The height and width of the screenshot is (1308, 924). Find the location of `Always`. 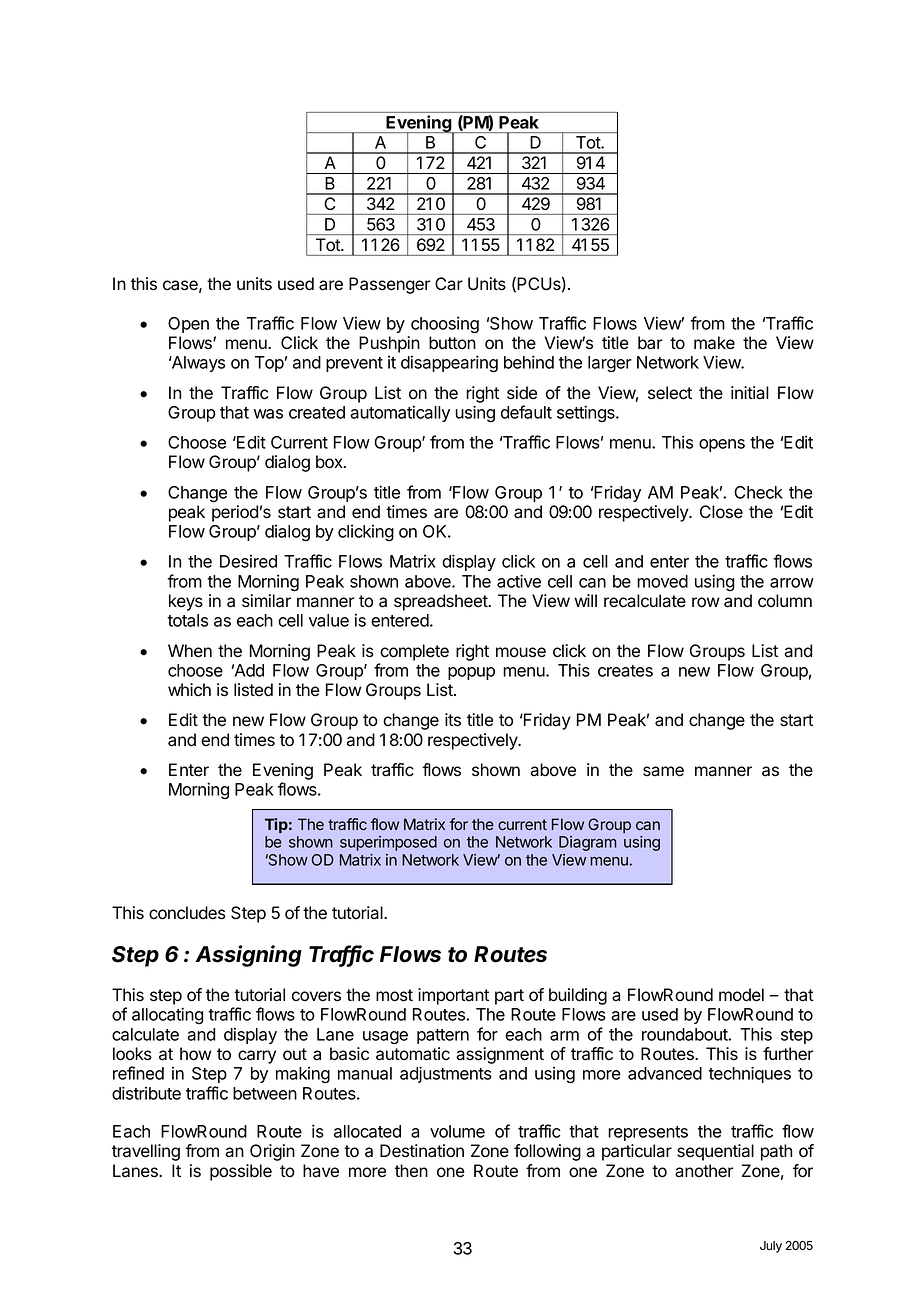

Always is located at coordinates (197, 364).
